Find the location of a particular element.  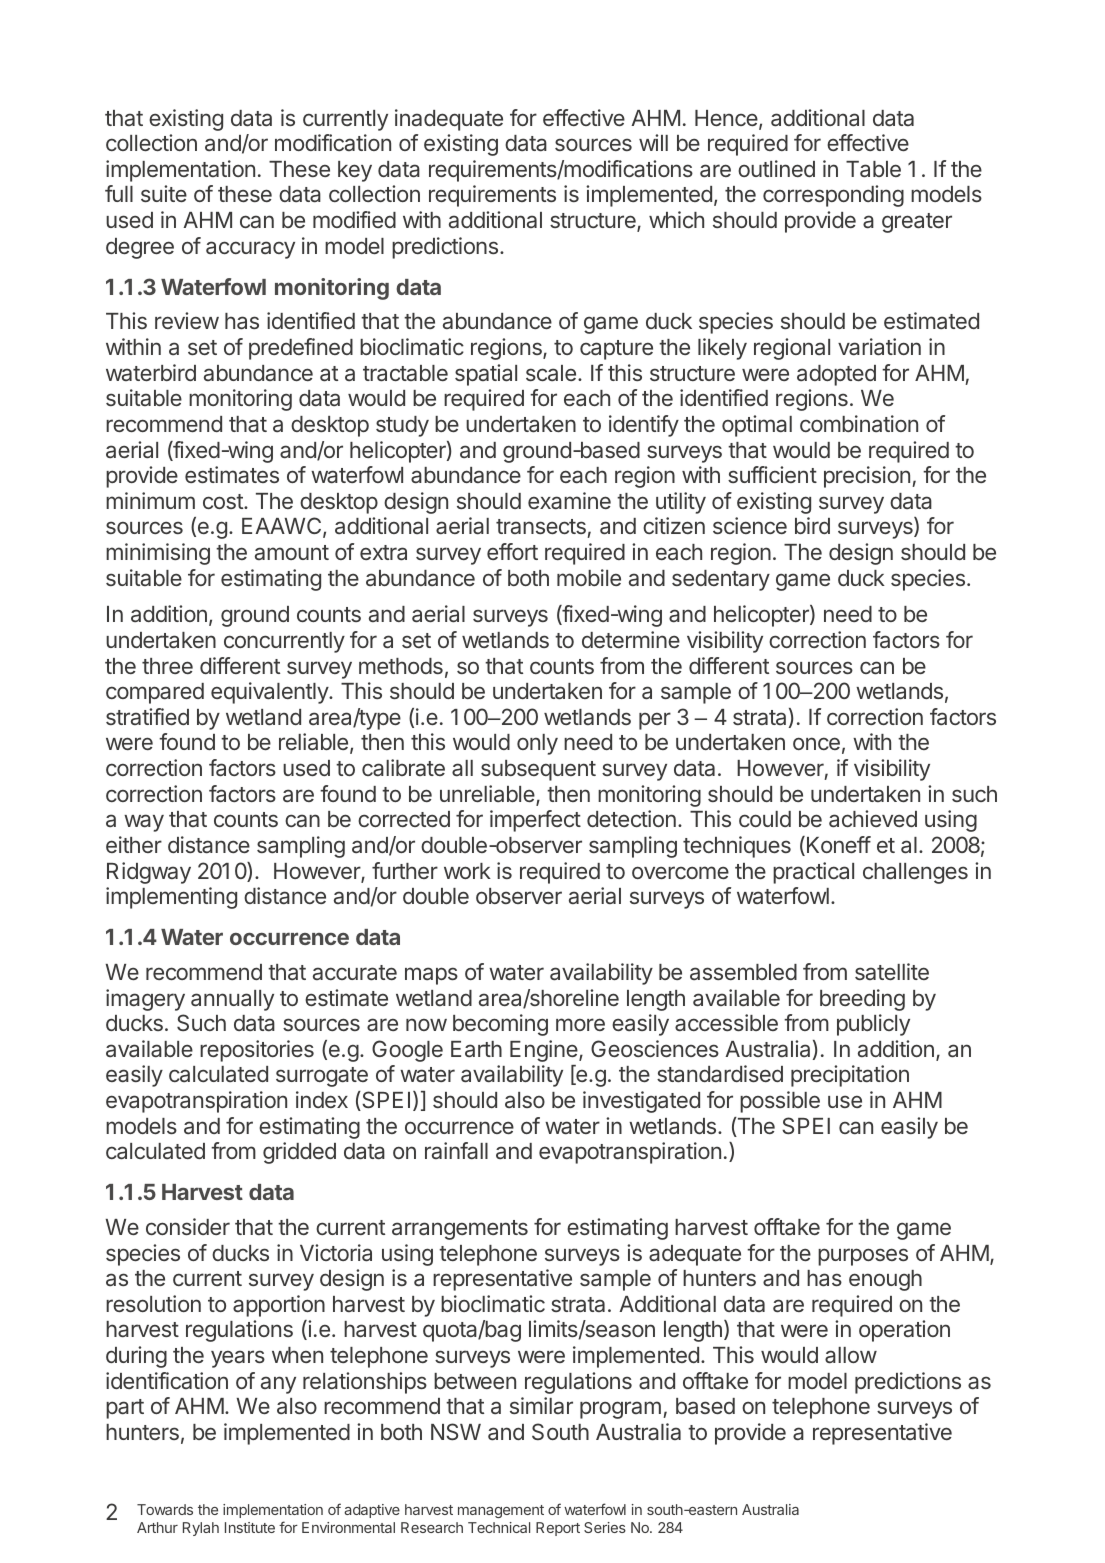

suite is located at coordinates (164, 193).
